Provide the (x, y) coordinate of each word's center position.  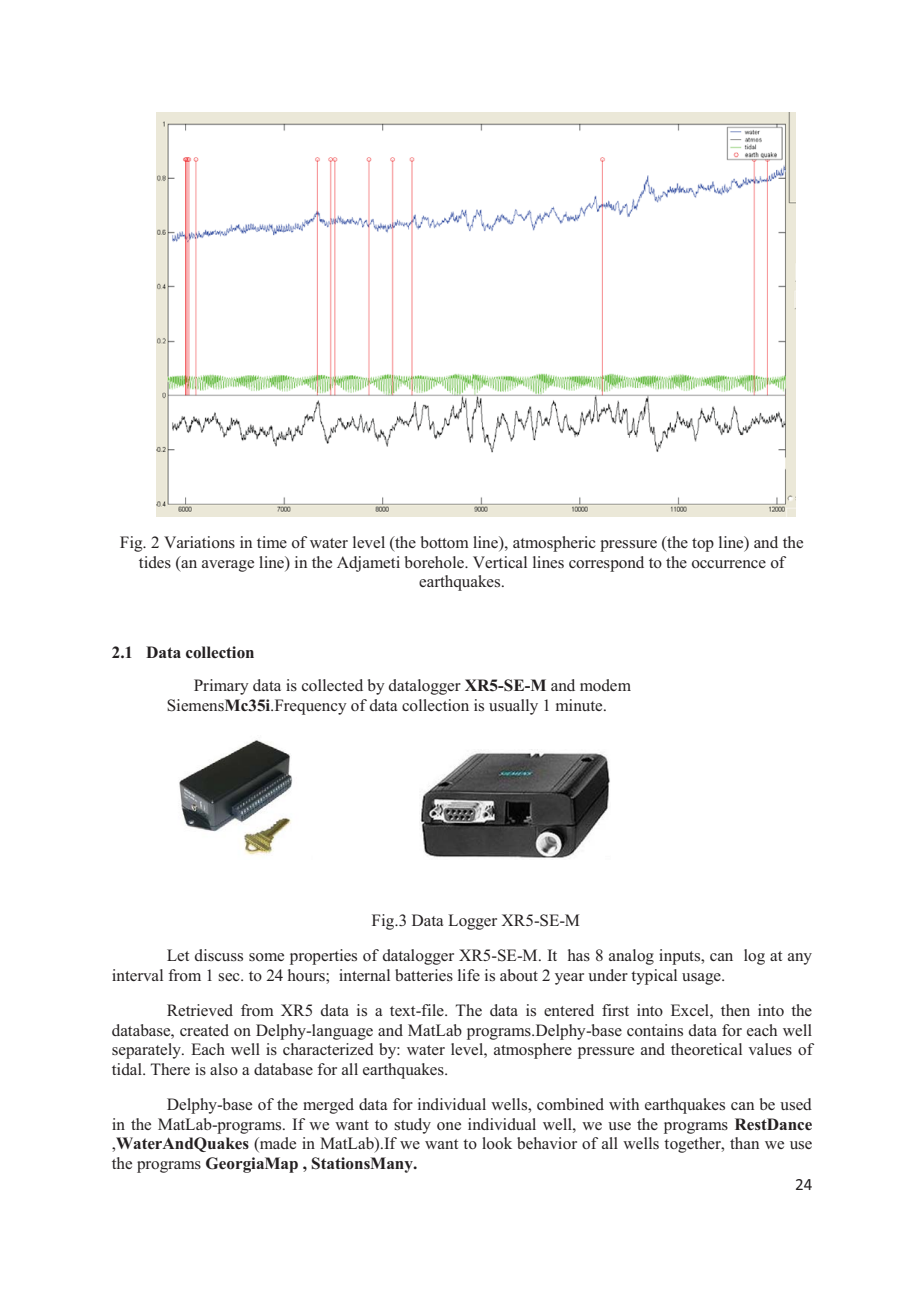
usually (513, 707)
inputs (681, 957)
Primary (221, 687)
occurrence (729, 564)
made (277, 1144)
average (228, 566)
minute (580, 705)
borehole (435, 562)
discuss (219, 955)
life (469, 975)
